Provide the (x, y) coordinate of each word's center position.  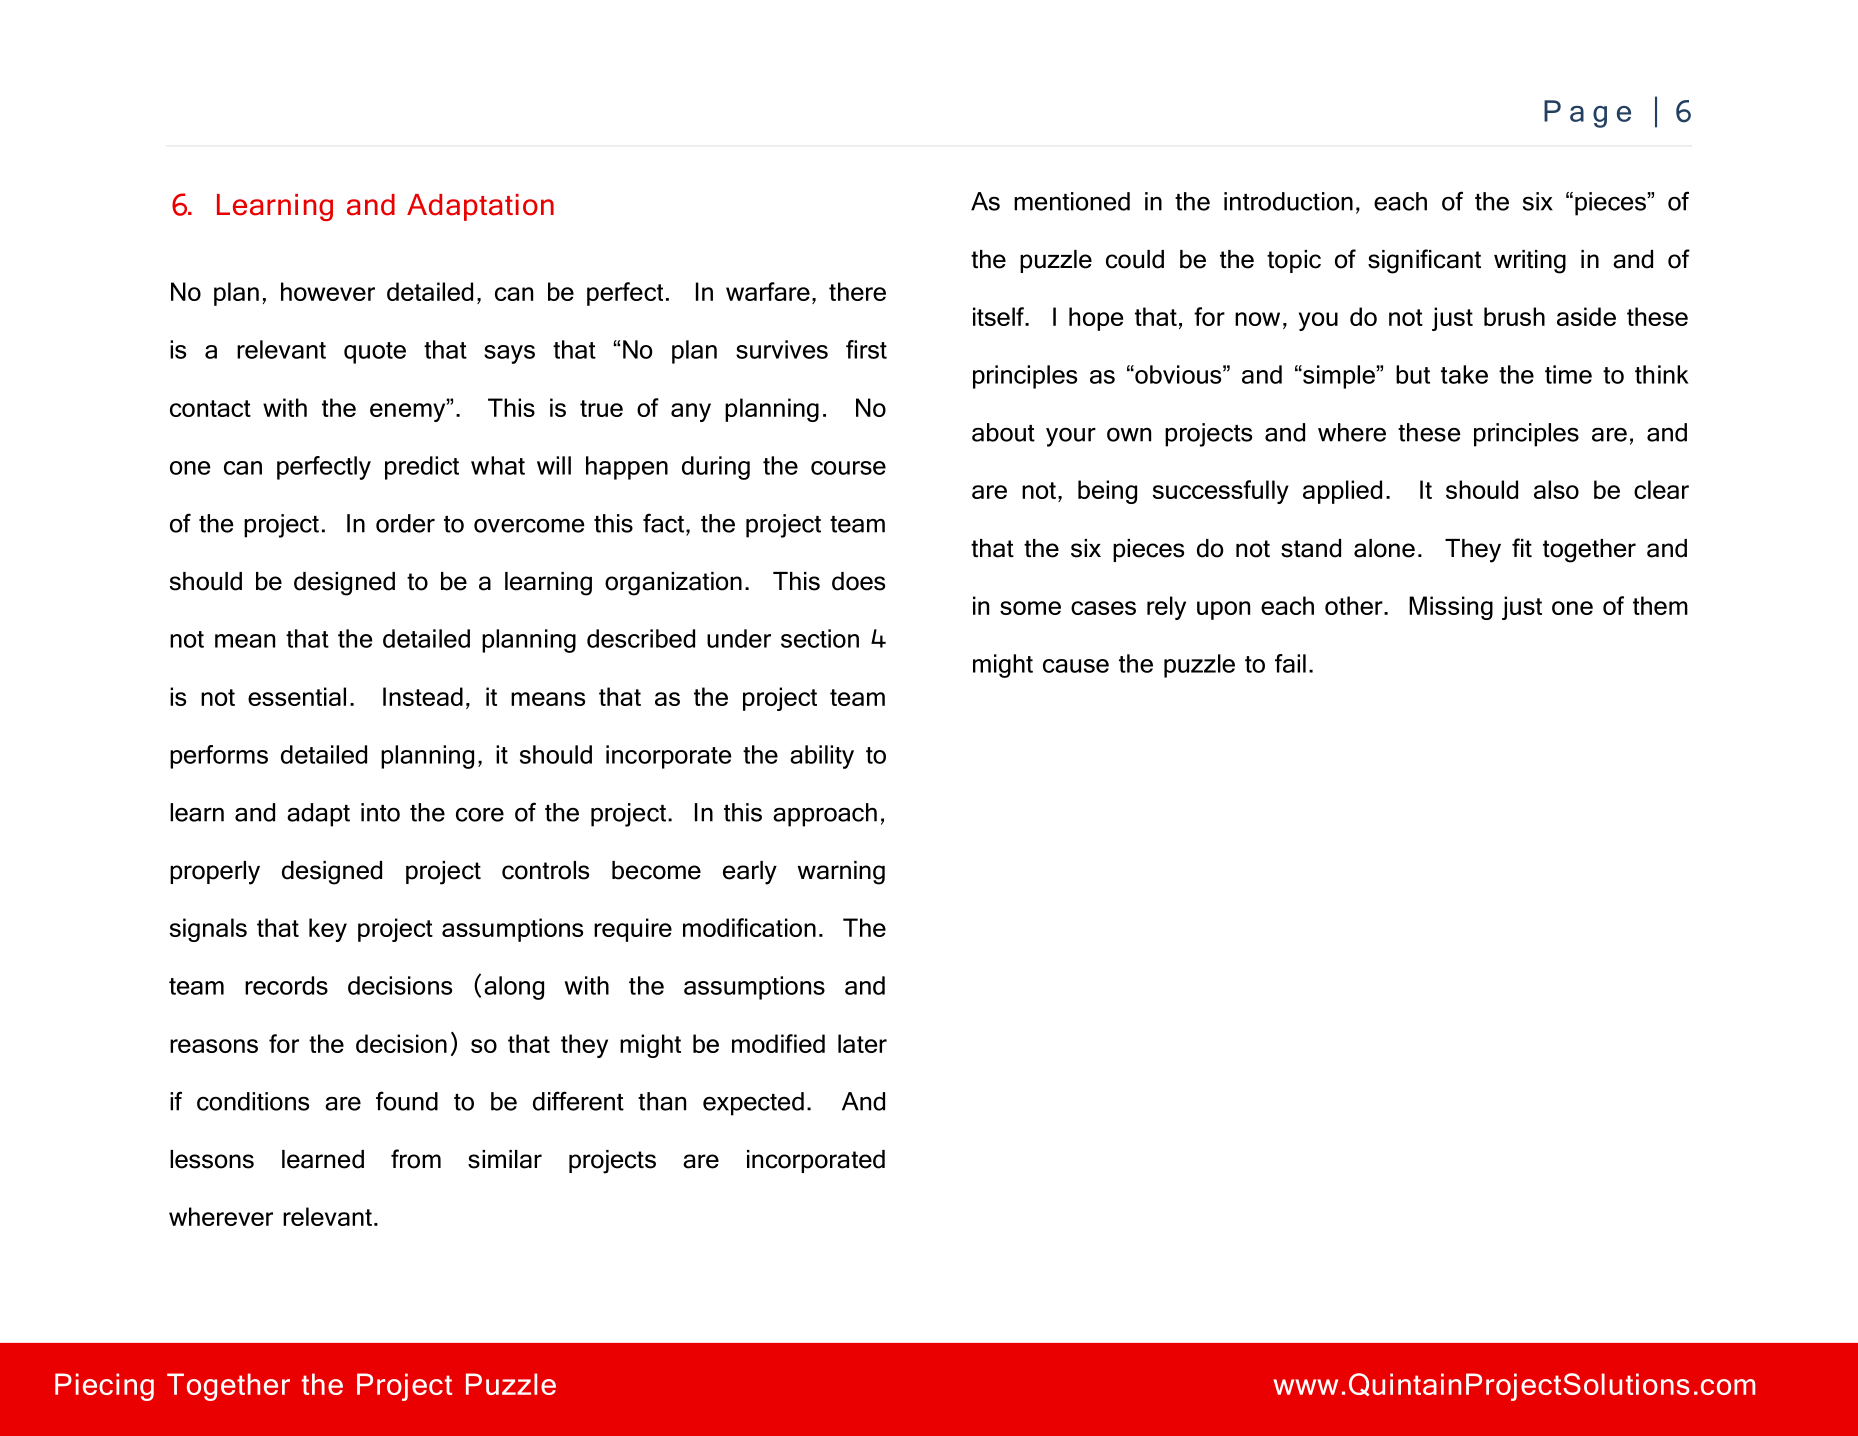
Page (1587, 114)
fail (1290, 663)
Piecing (104, 1387)
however (328, 291)
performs (219, 757)
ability (822, 757)
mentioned (1072, 201)
